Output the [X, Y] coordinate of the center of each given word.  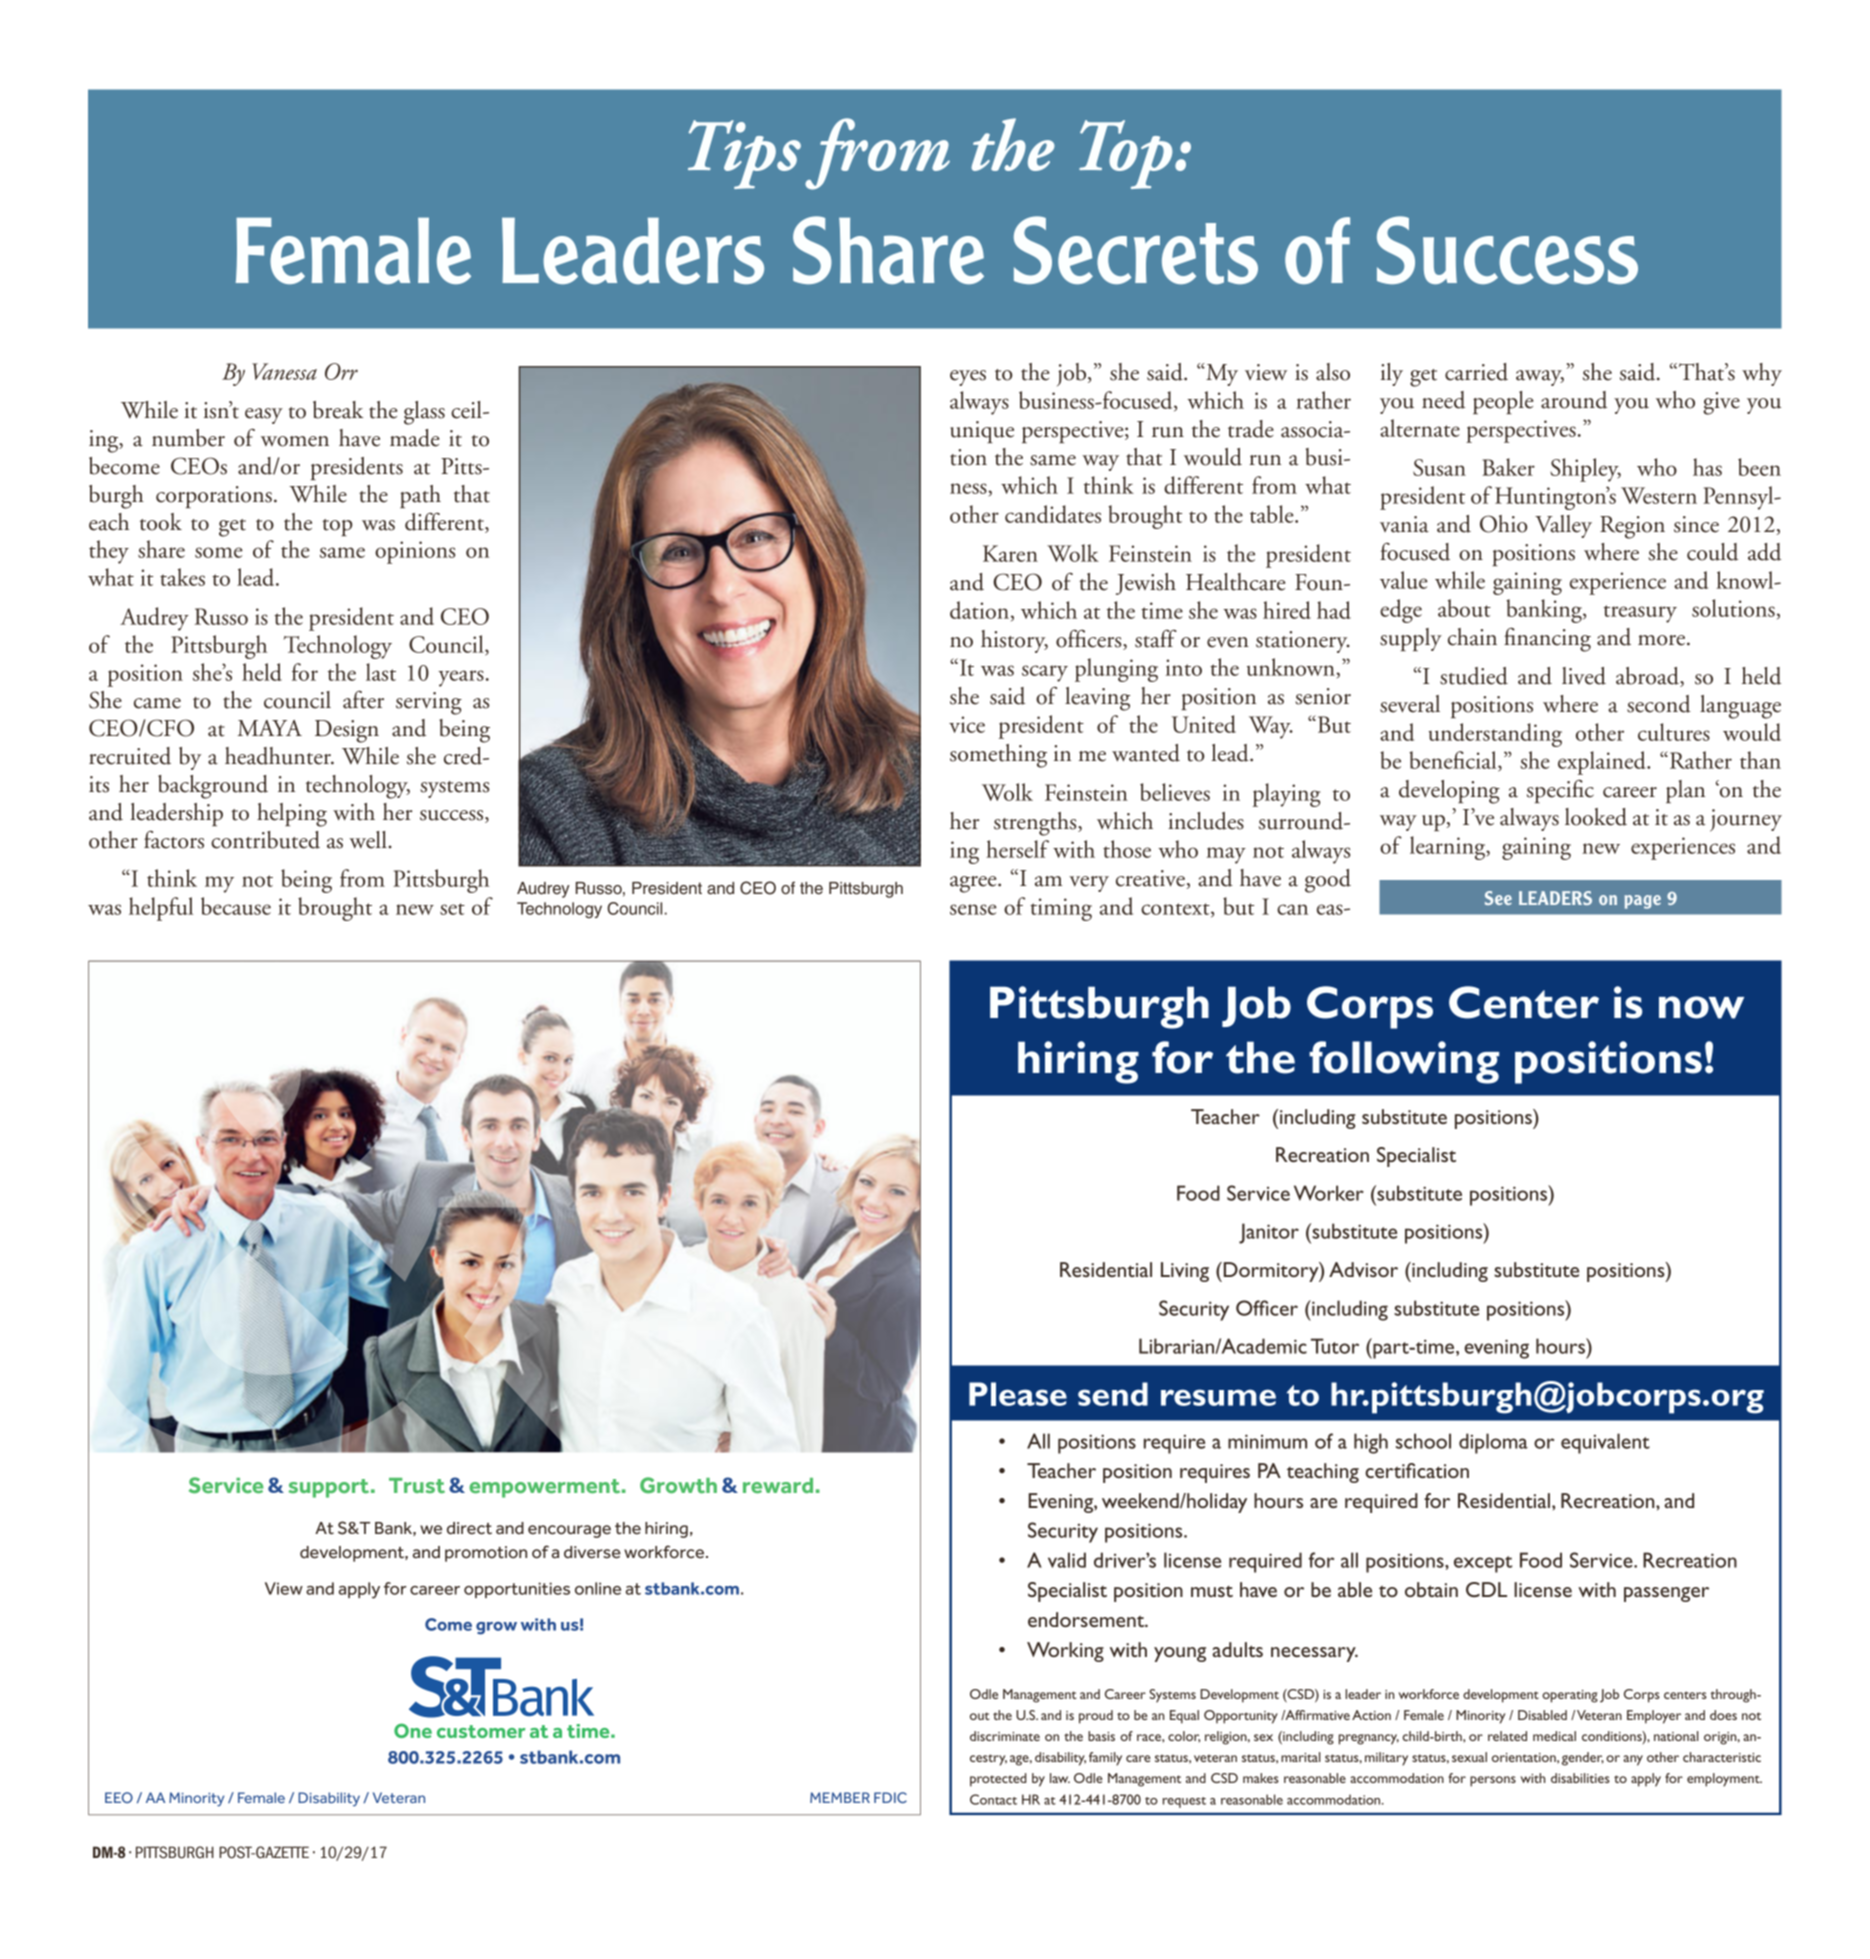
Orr [341, 371]
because [236, 906]
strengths [1036, 824]
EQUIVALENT [1605, 1443]
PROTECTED [998, 1780]
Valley [1563, 526]
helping [292, 815]
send [1113, 1394]
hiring [1078, 1062]
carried [1476, 372]
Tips [744, 154]
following [1404, 1062]
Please [1018, 1394]
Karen [1010, 553]
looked [1596, 817]
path [420, 496]
